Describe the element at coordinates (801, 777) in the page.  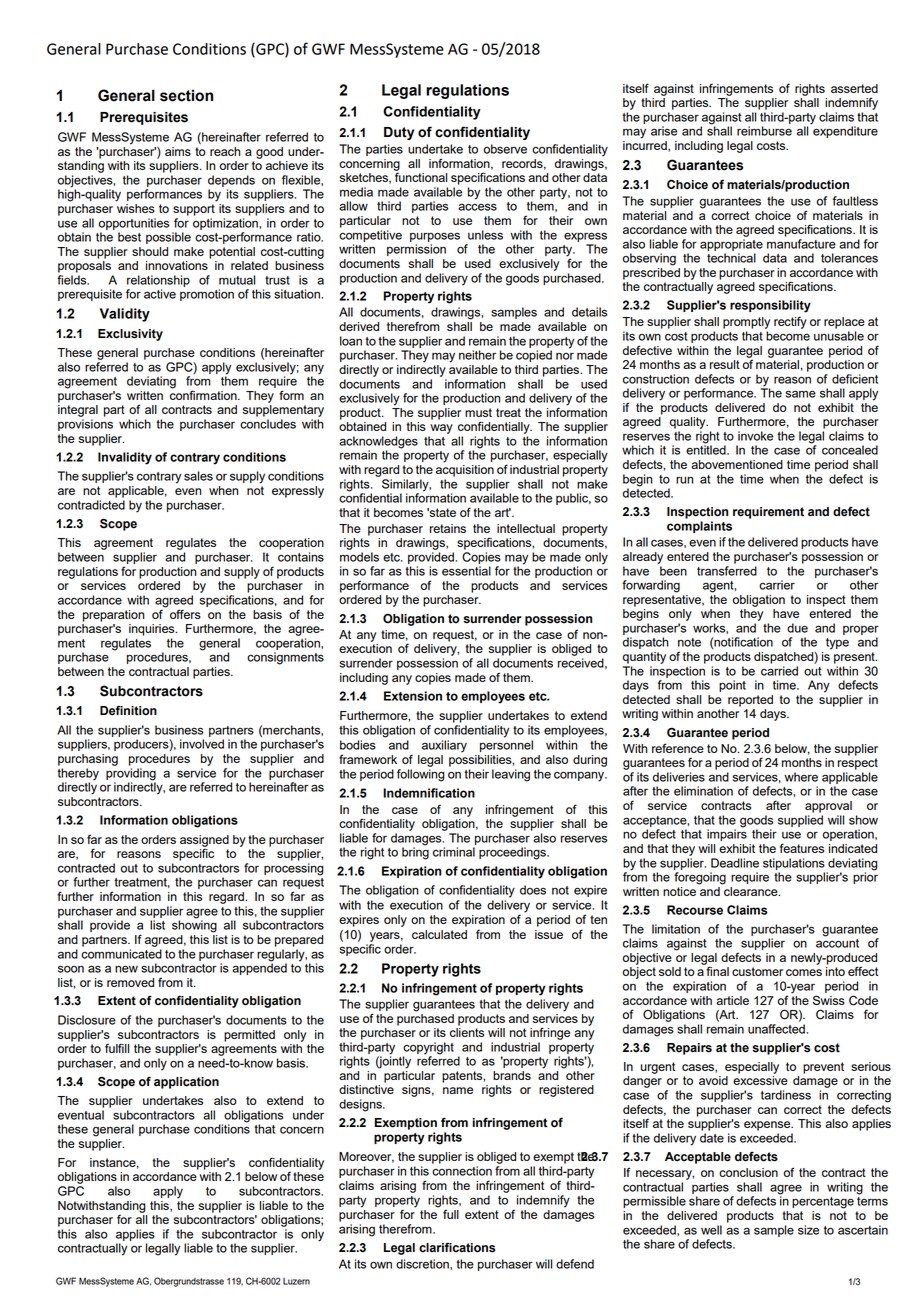
I see `where` at that location.
